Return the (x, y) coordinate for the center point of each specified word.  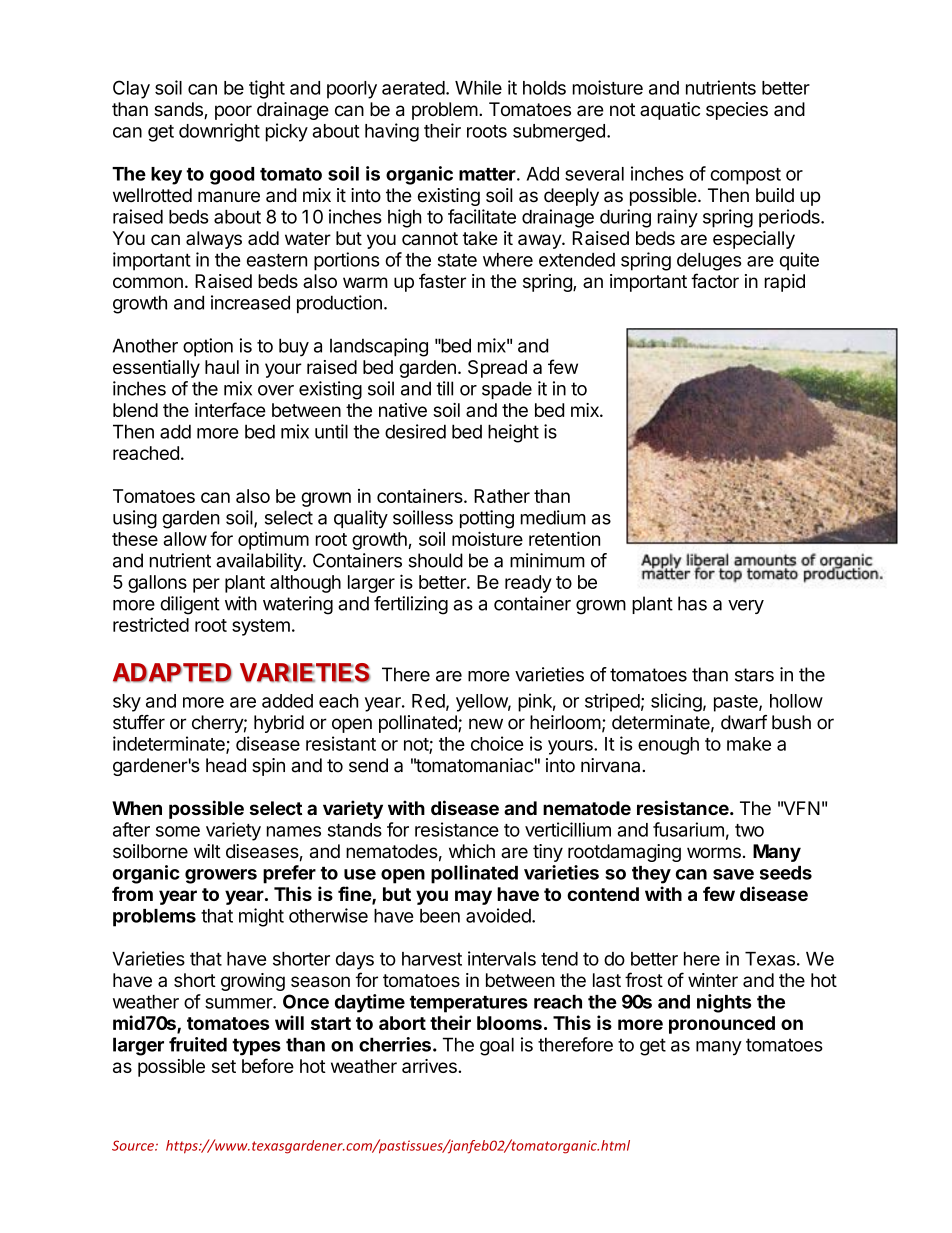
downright (219, 132)
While (478, 87)
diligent (190, 605)
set (224, 1066)
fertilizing (411, 605)
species (737, 111)
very (746, 607)
